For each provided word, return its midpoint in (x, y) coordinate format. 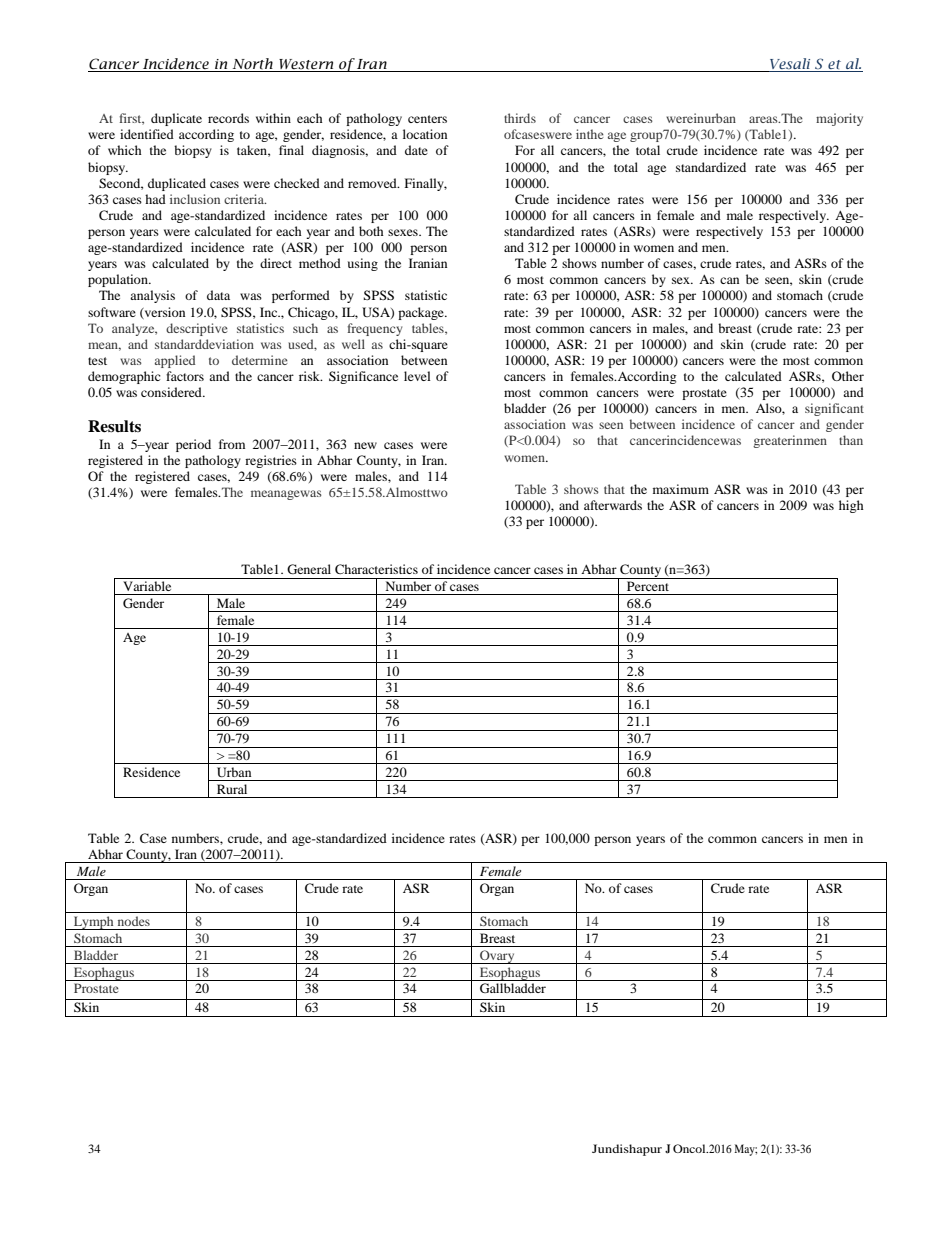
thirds (520, 118)
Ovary (497, 957)
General (309, 569)
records (228, 118)
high (851, 506)
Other (848, 376)
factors (185, 376)
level (417, 376)
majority (839, 119)
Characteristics (376, 569)
